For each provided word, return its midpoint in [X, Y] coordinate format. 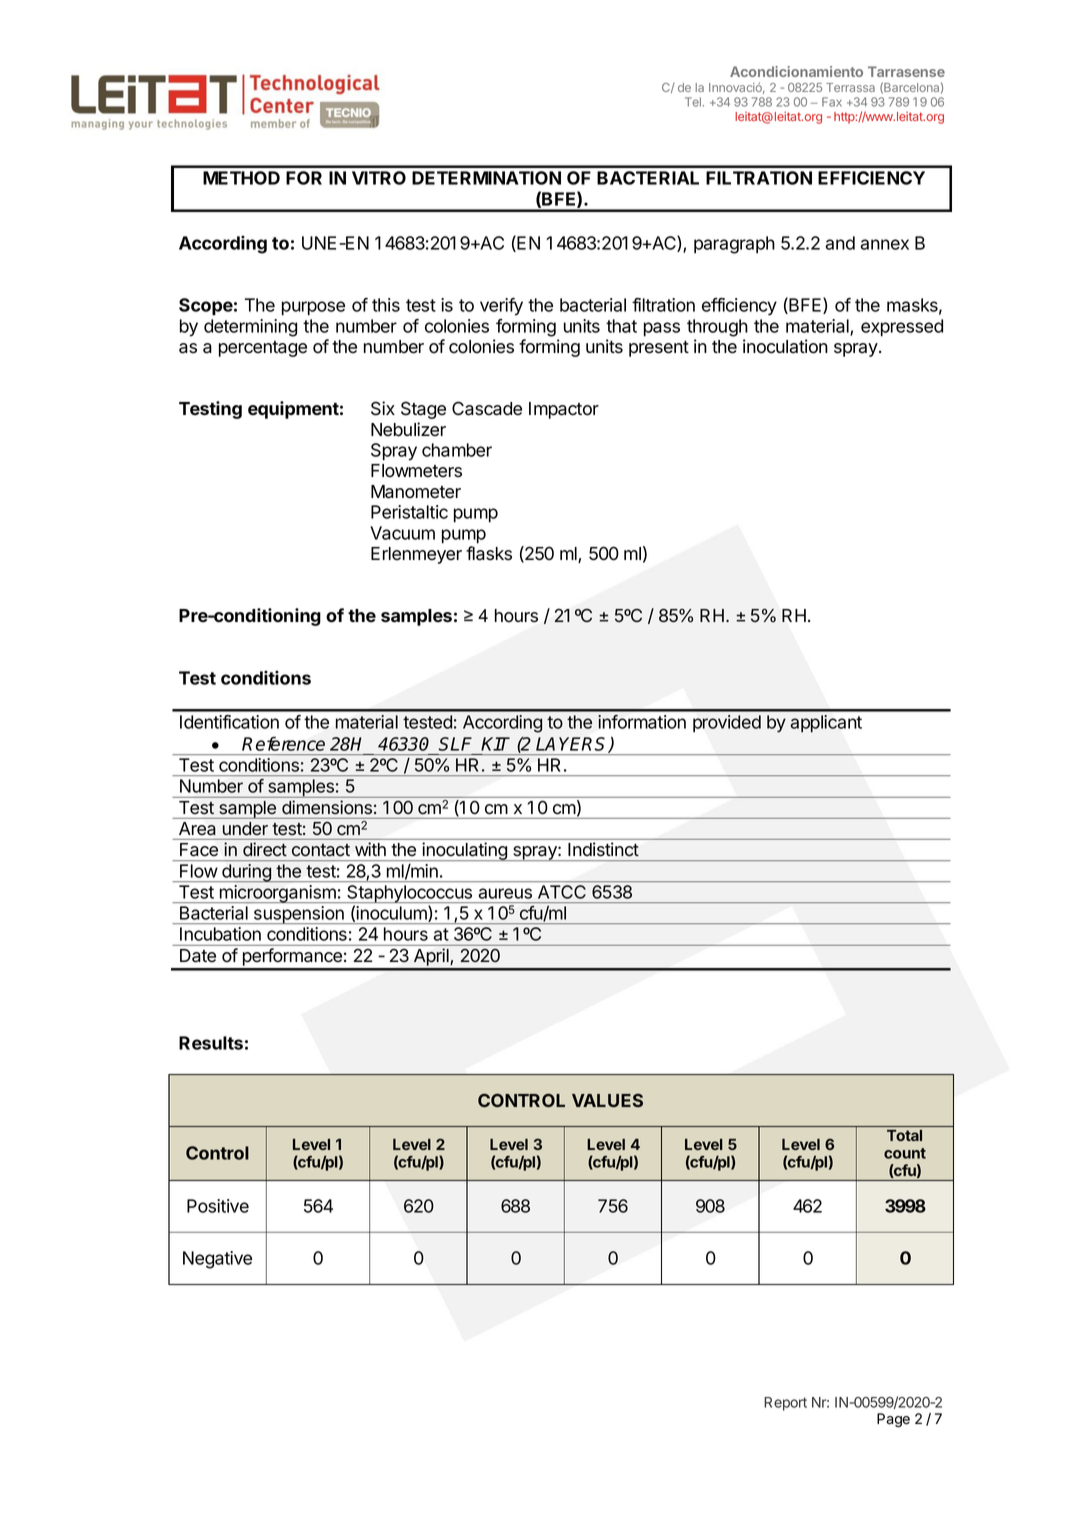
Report [785, 1404]
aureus [505, 893]
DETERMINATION [486, 178]
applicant [826, 723]
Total [904, 1135]
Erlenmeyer [416, 555]
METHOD [241, 178]
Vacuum [402, 533]
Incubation [220, 934]
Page [893, 1420]
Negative [217, 1260]
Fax [832, 102]
